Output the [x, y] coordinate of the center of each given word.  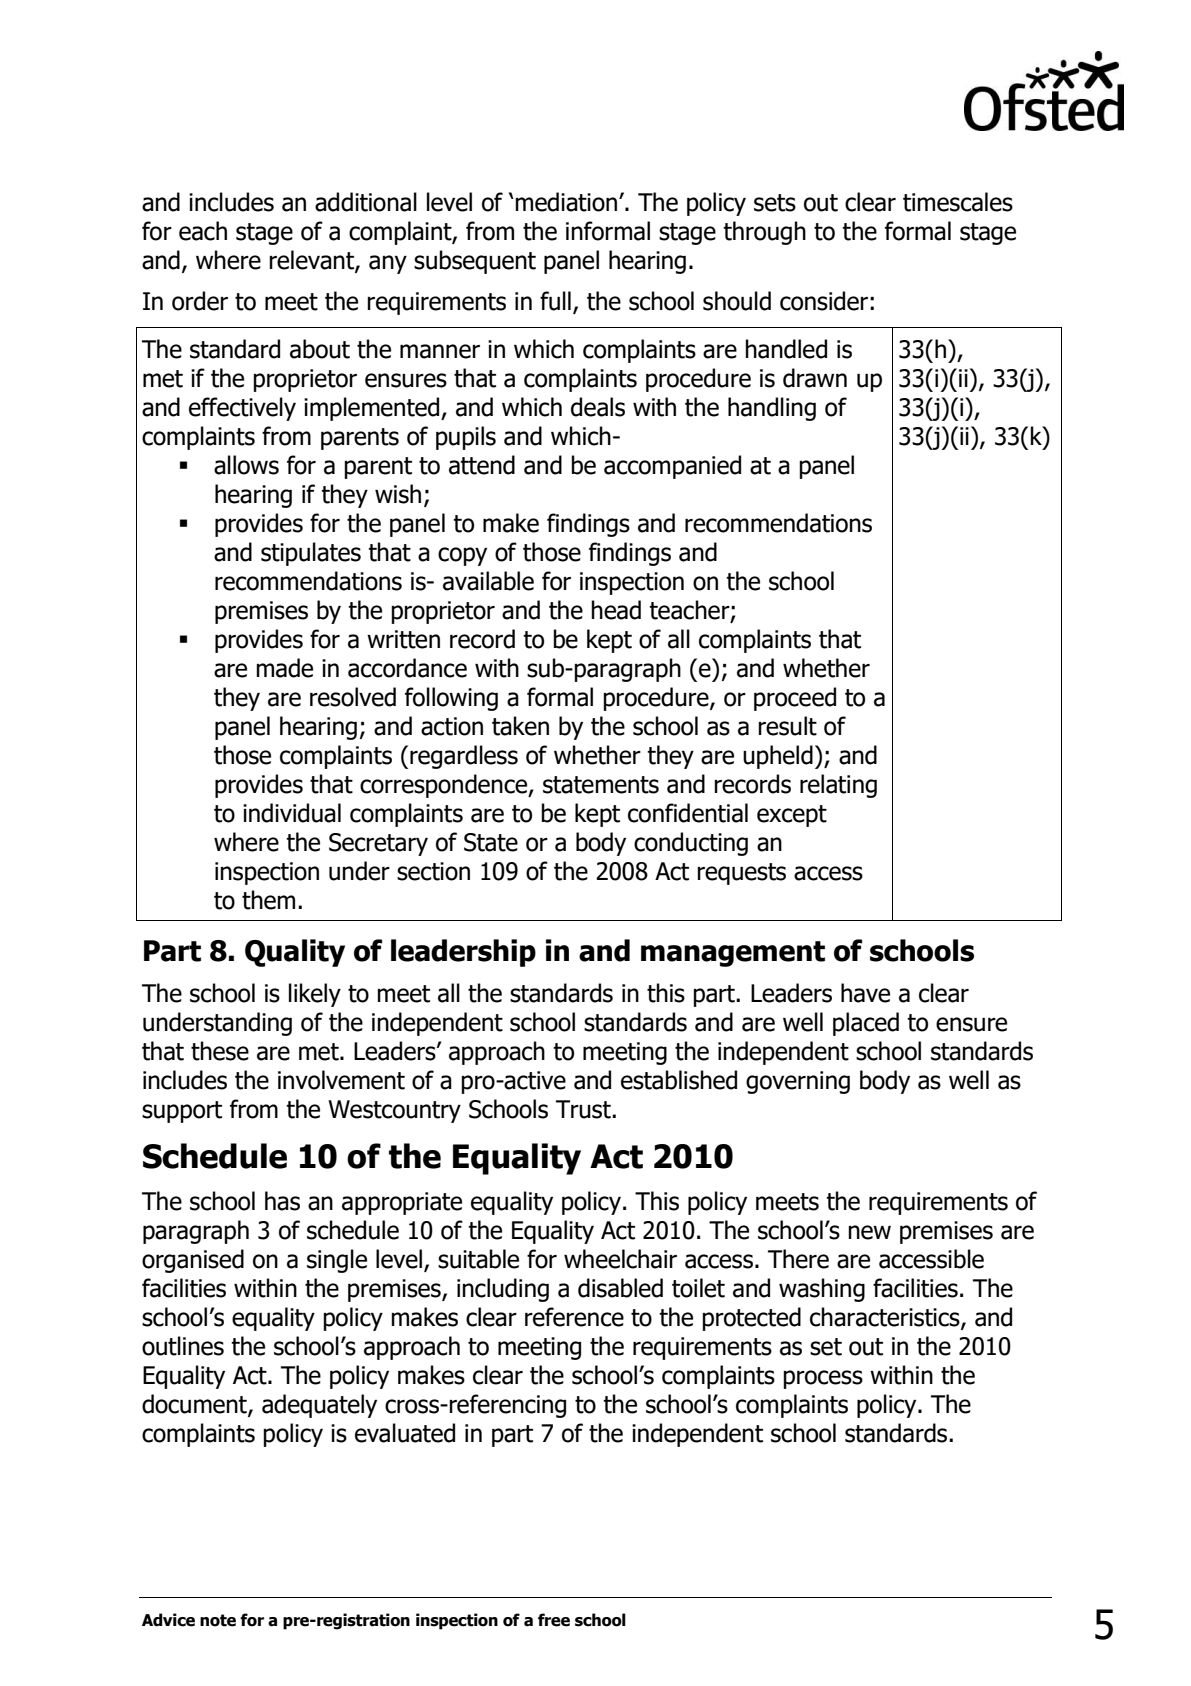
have [865, 993]
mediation [566, 202]
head [616, 610]
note [218, 1620]
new [869, 1232]
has [282, 1201]
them [268, 900]
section [433, 871]
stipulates [311, 554]
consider [824, 301]
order [200, 301]
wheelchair [620, 1259]
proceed [795, 699]
